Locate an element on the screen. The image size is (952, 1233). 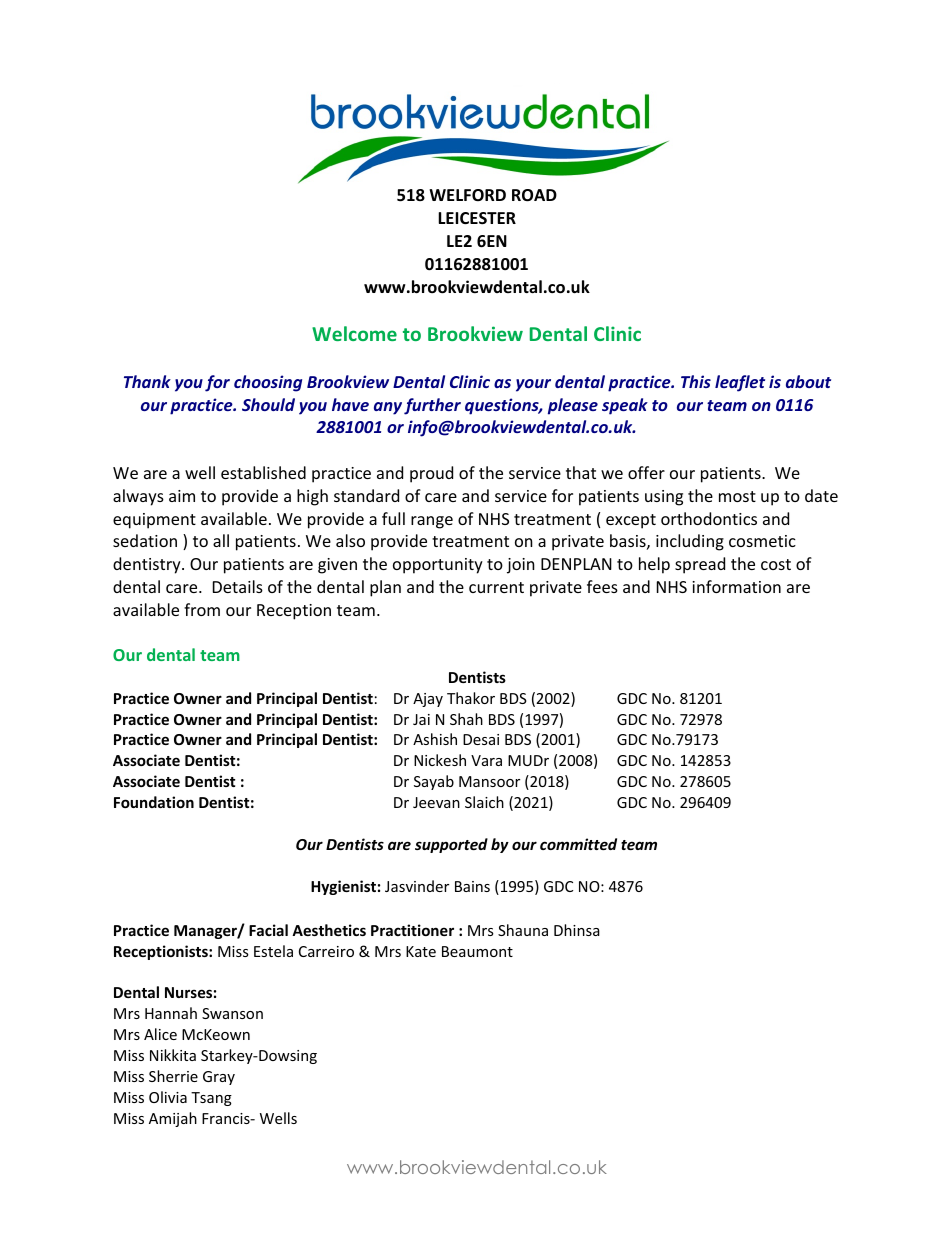
most is located at coordinates (737, 496).
